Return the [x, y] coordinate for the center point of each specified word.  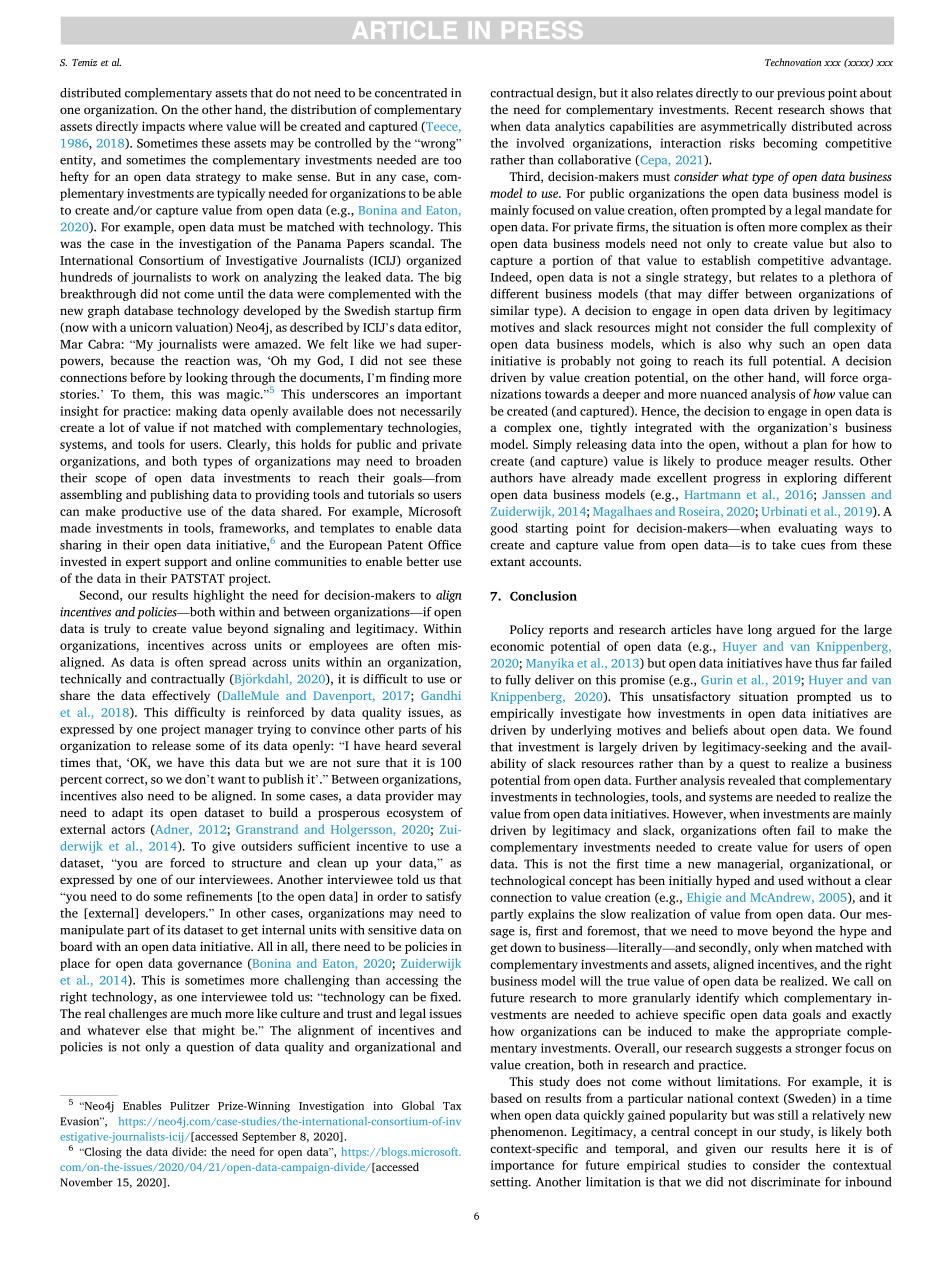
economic [517, 646]
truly [117, 629]
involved [540, 143]
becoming [790, 144]
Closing [102, 1153]
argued [796, 630]
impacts [163, 127]
